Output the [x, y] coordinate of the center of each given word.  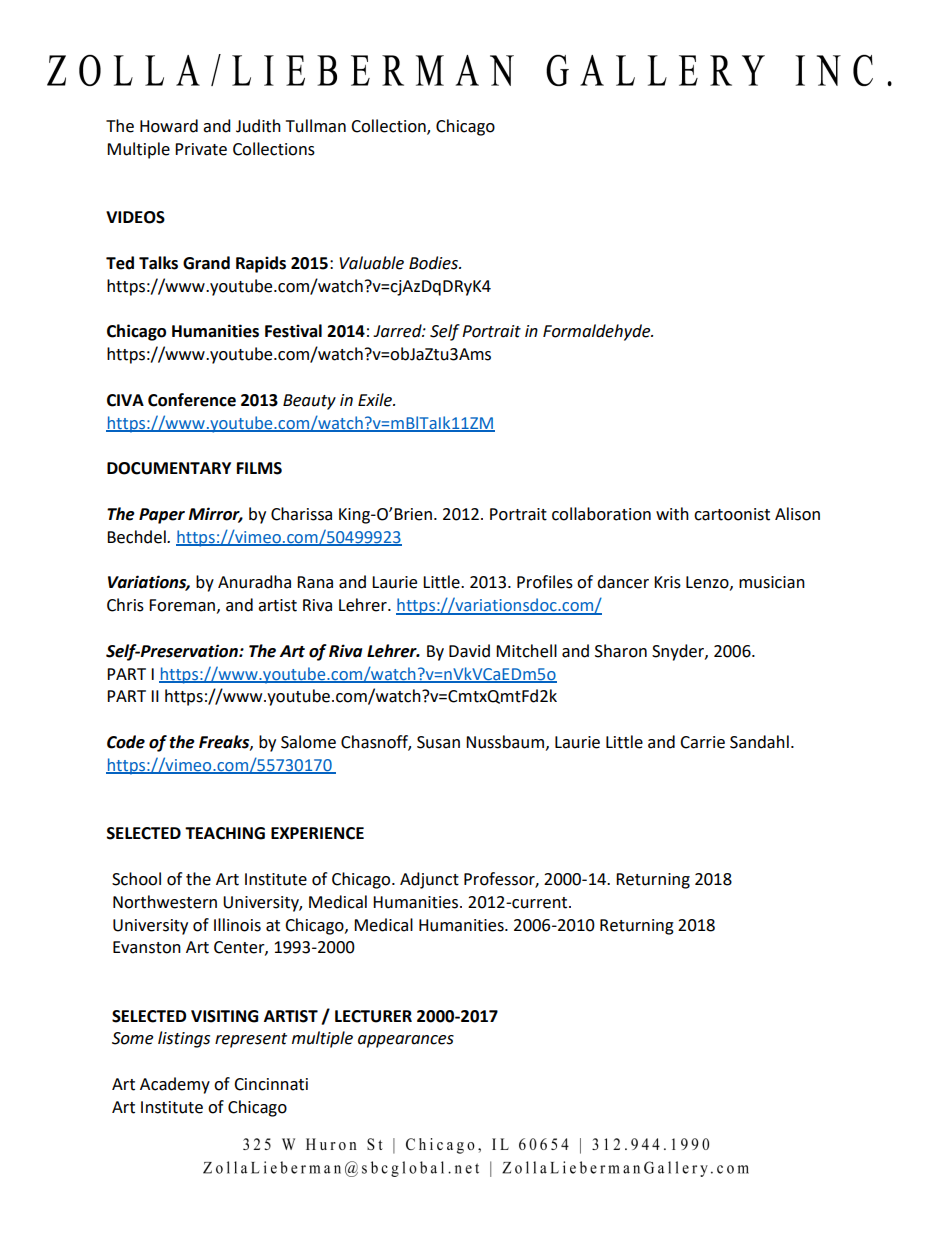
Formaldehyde [598, 332]
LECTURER [373, 1016]
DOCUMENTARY [169, 468]
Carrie [702, 742]
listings [184, 1039]
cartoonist [732, 514]
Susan [438, 742]
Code [126, 742]
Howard [169, 126]
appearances [406, 1041]
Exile [376, 400]
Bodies [434, 263]
